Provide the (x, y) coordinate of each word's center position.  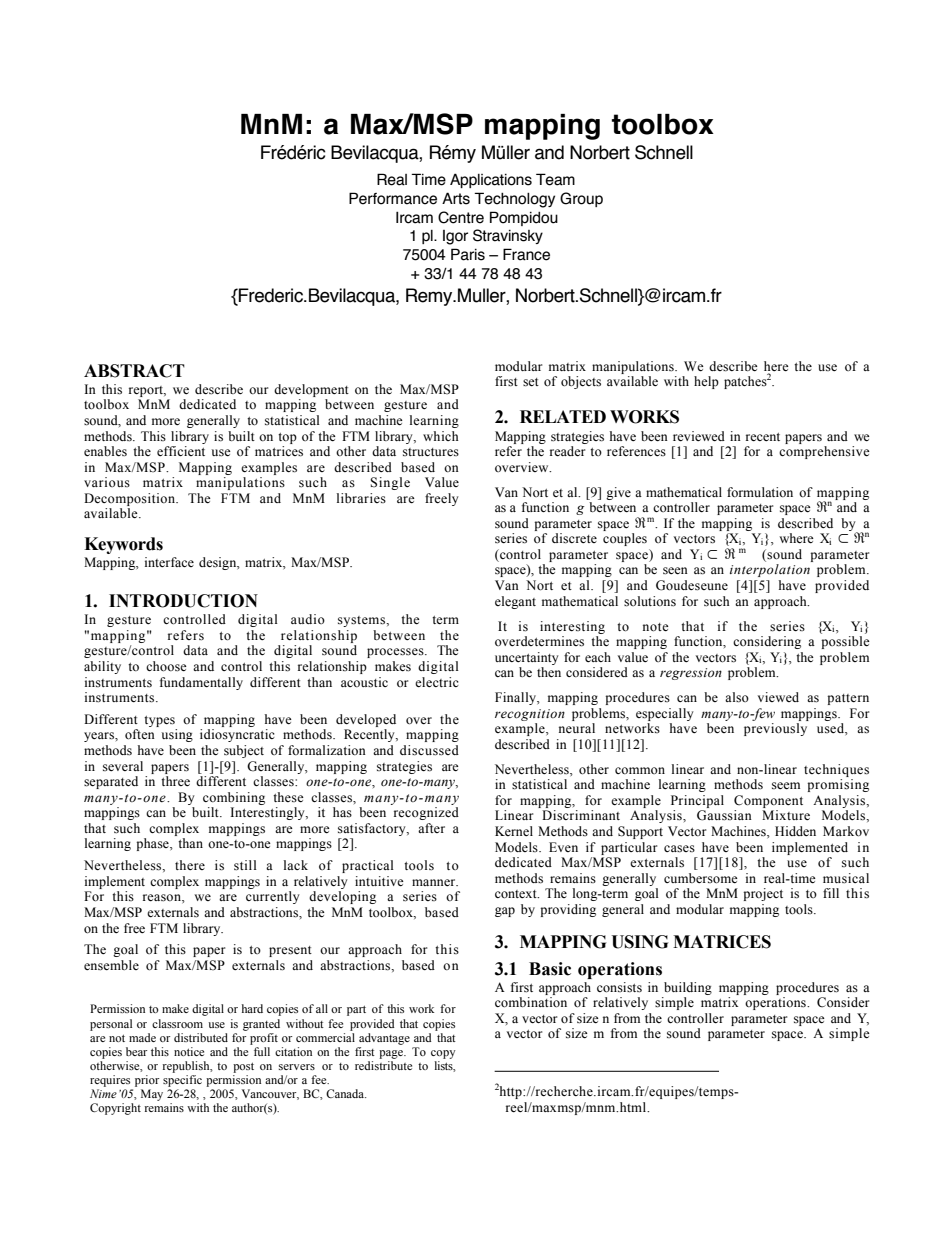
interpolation (770, 570)
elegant (515, 602)
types (159, 721)
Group (581, 199)
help (706, 382)
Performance (393, 198)
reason (163, 898)
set (531, 382)
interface (169, 562)
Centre (461, 217)
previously (775, 729)
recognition (530, 715)
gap (505, 912)
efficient (181, 451)
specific (182, 1079)
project (763, 894)
